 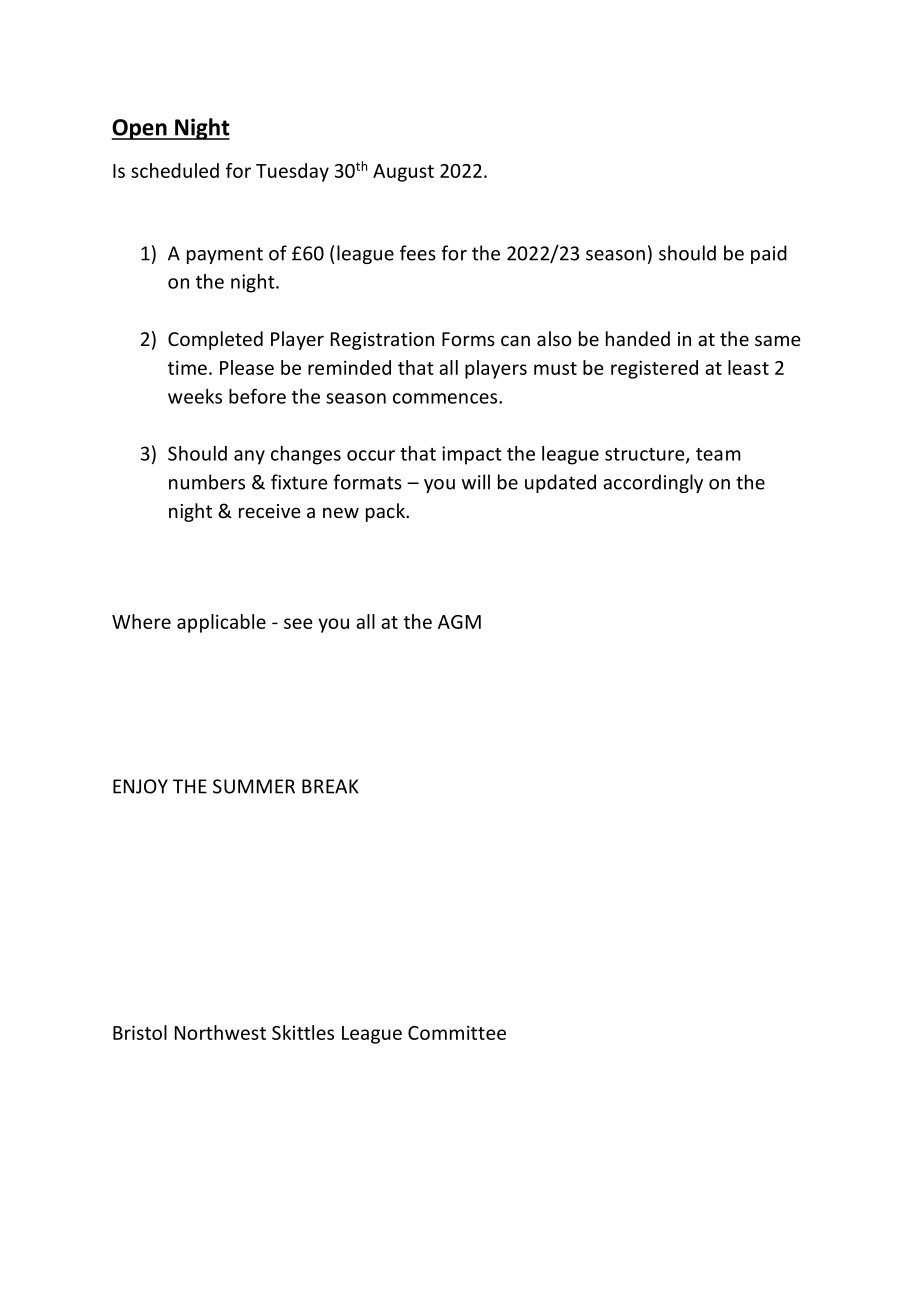 What do you see at coordinates (220, 1032) in the screenshot?
I see `Northwest` at bounding box center [220, 1032].
